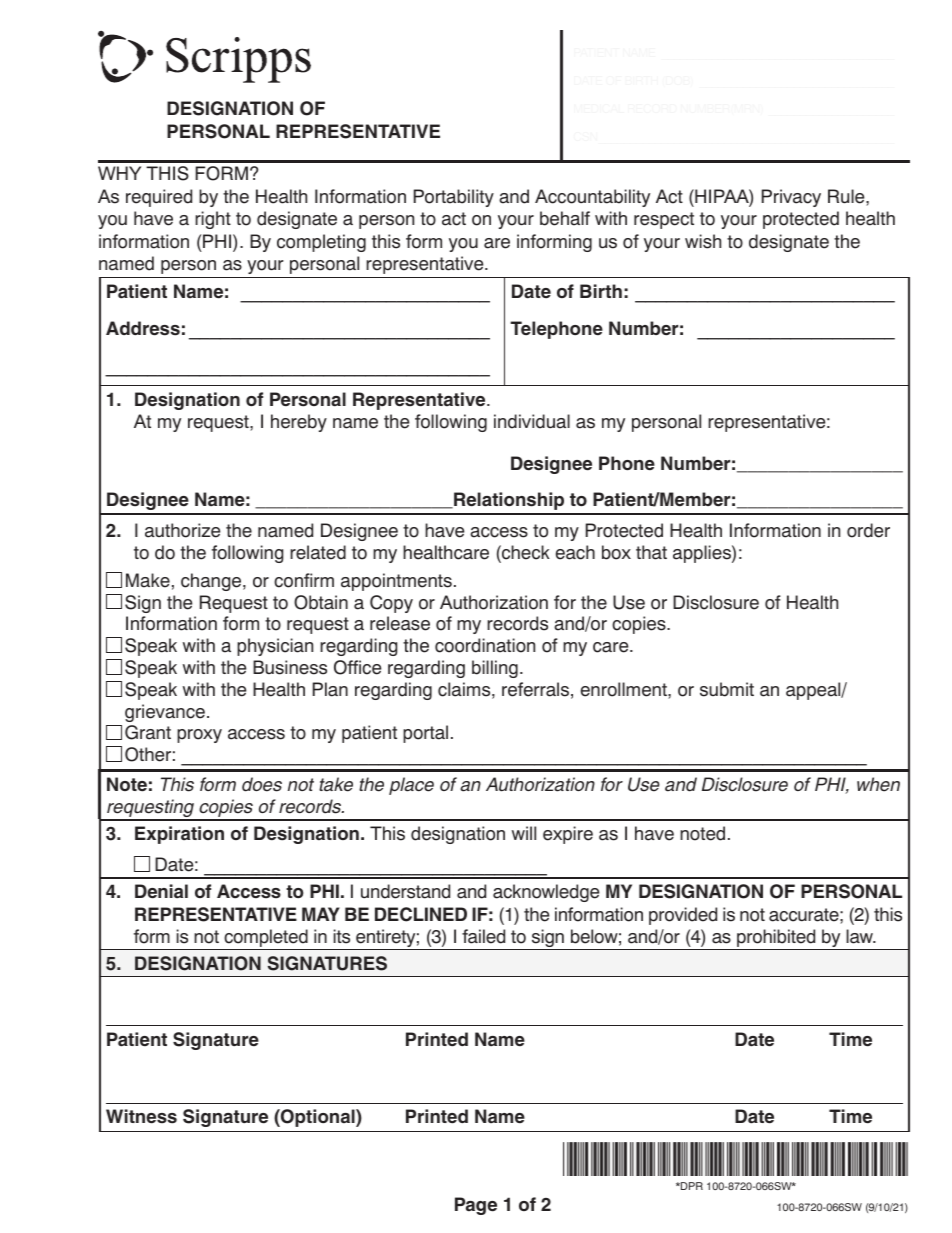 This page has height=1233, width=952. I want to click on Portability, so click(454, 198).
